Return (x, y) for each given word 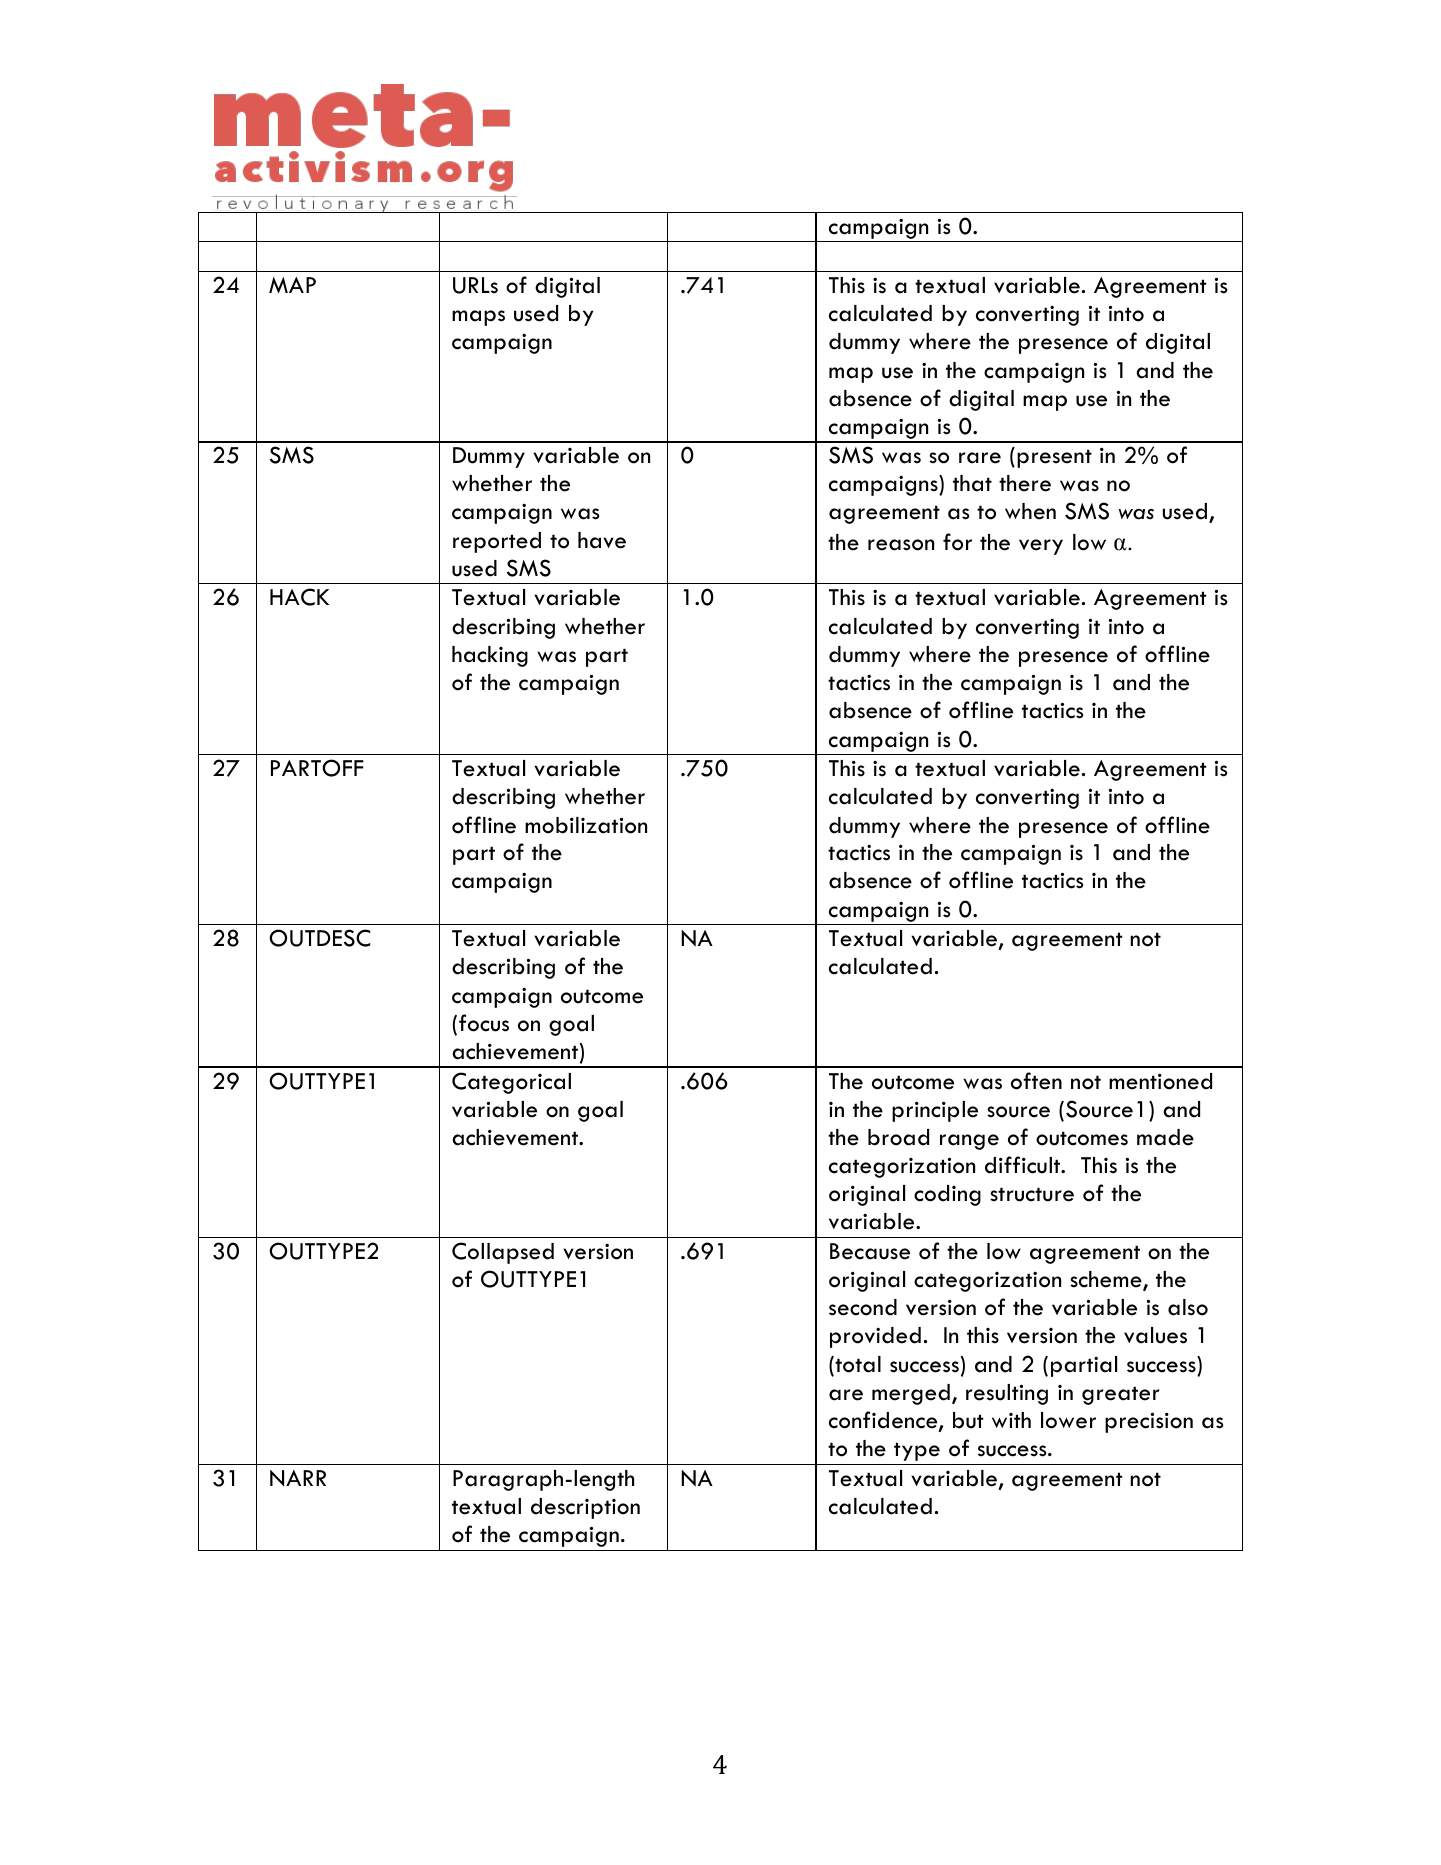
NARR (298, 1478)
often (1036, 1081)
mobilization (586, 825)
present (1054, 458)
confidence (884, 1421)
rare (980, 458)
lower (1068, 1420)
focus (484, 1023)
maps (478, 318)
